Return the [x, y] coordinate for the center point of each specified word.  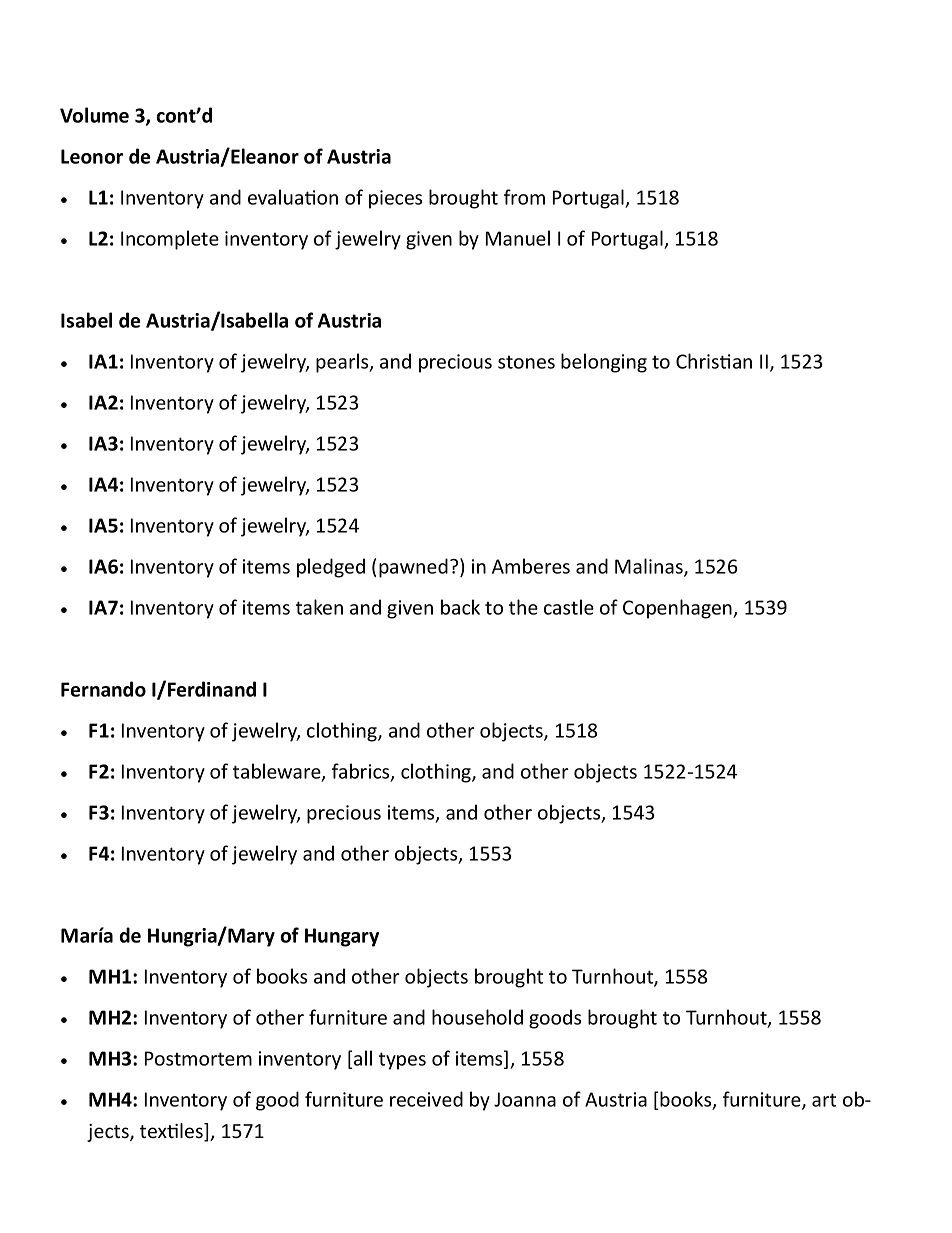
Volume [94, 115]
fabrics [362, 772]
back [460, 607]
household [477, 1017]
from [524, 197]
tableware [278, 772]
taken [319, 607]
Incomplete [170, 240]
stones [526, 362]
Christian [714, 361]
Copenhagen [678, 609]
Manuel [518, 238]
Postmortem [198, 1058]
